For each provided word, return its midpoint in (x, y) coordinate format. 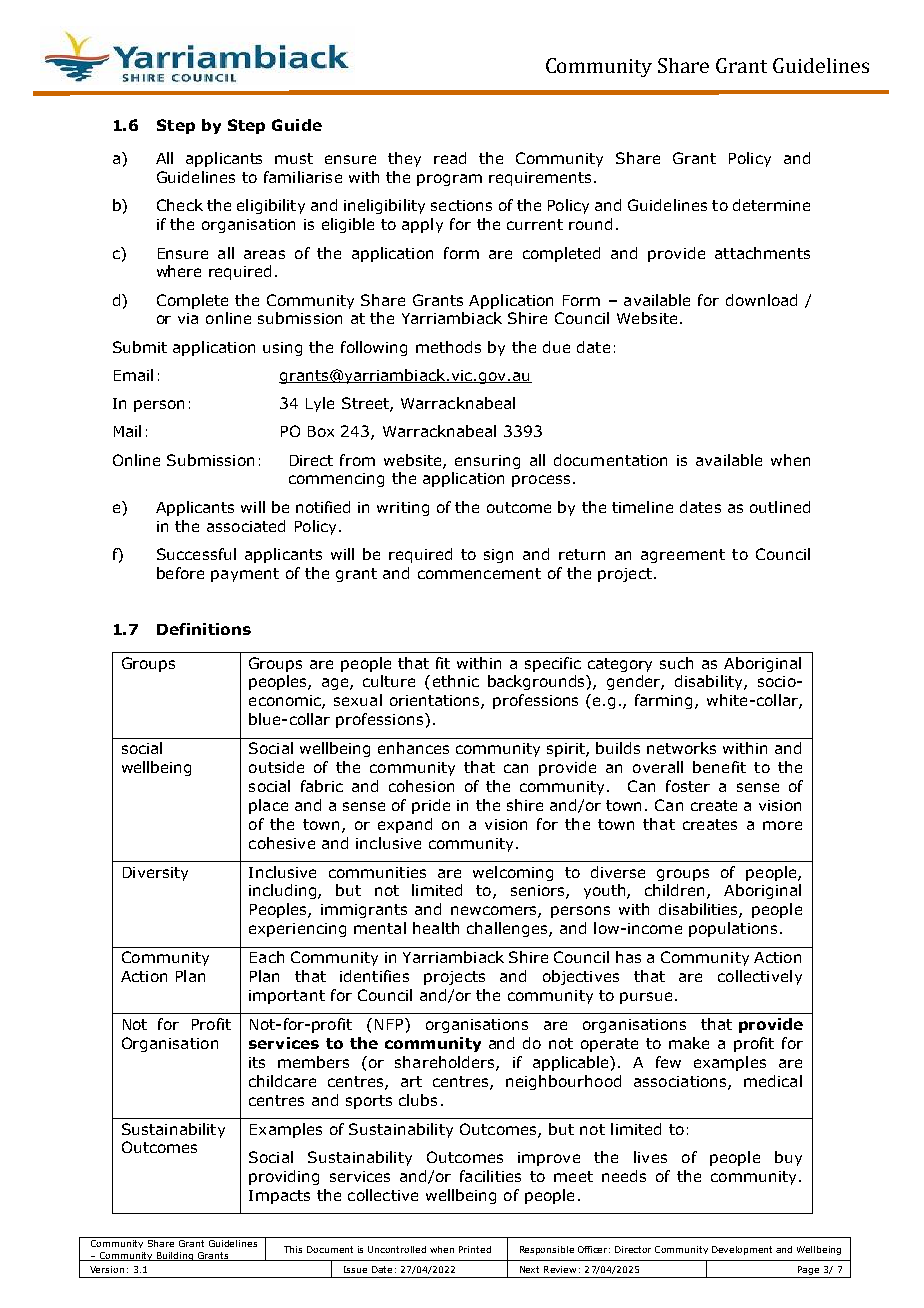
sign (498, 556)
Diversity (155, 874)
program (449, 180)
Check (180, 205)
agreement (683, 556)
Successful (196, 554)
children (676, 891)
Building (175, 1256)
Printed (475, 1249)
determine (771, 205)
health (436, 928)
